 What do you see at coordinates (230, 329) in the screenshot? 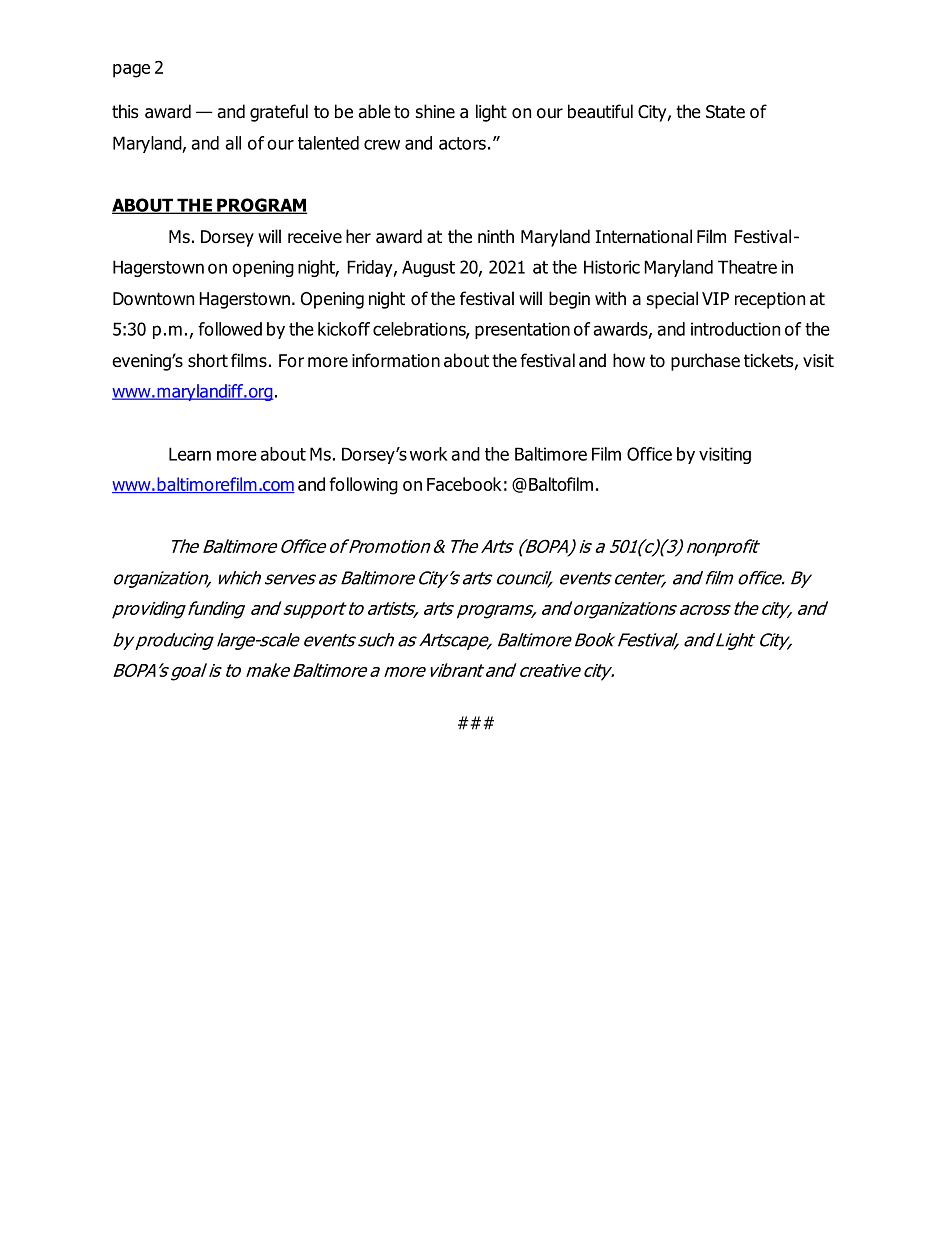
I see `followed` at bounding box center [230, 329].
